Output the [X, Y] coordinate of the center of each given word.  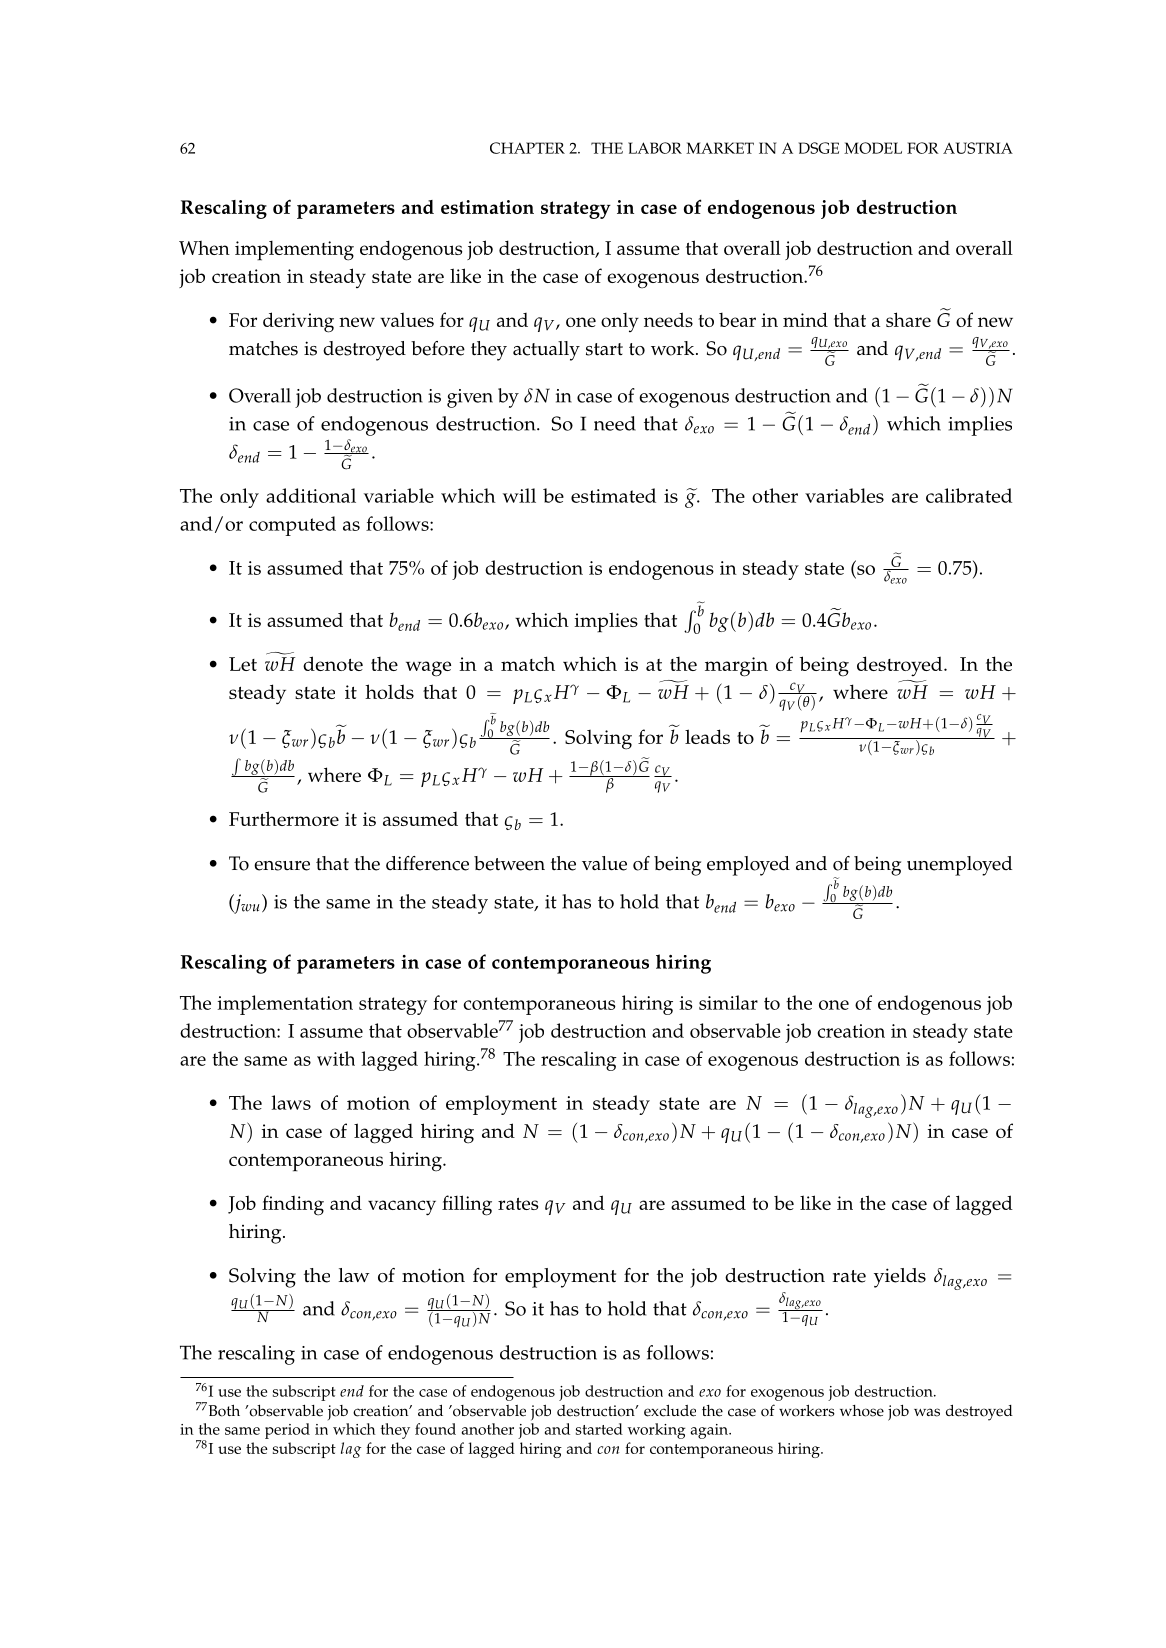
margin [736, 667]
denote [333, 663]
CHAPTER [527, 148]
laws [291, 1102]
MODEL [873, 148]
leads [707, 736]
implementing [294, 251]
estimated [613, 495]
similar [728, 1002]
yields [900, 1278]
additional [311, 495]
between [509, 863]
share [908, 319]
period [287, 1431]
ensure [282, 866]
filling [467, 1205]
